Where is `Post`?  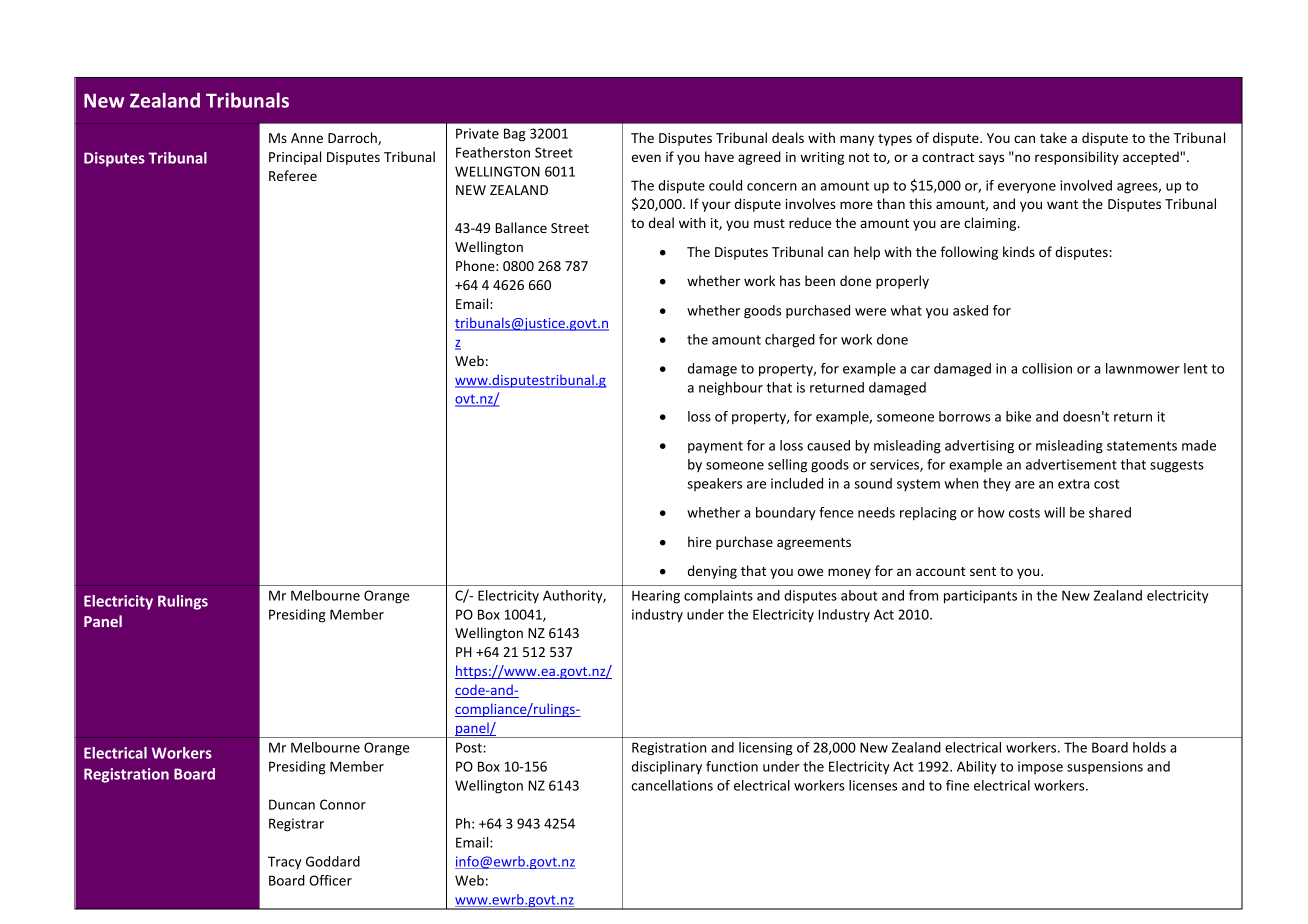 Post is located at coordinates (469, 747).
